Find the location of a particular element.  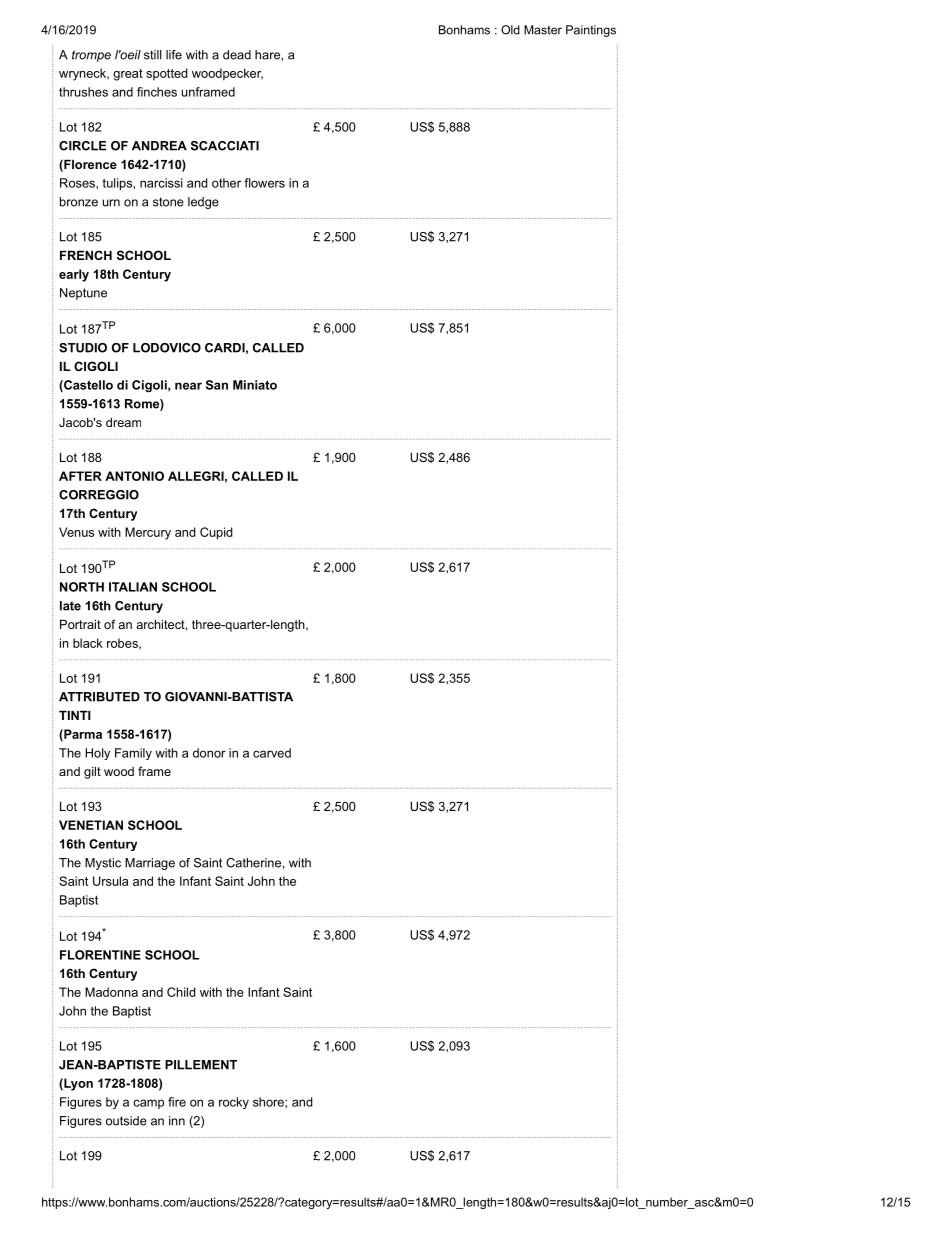

great is located at coordinates (128, 75).
